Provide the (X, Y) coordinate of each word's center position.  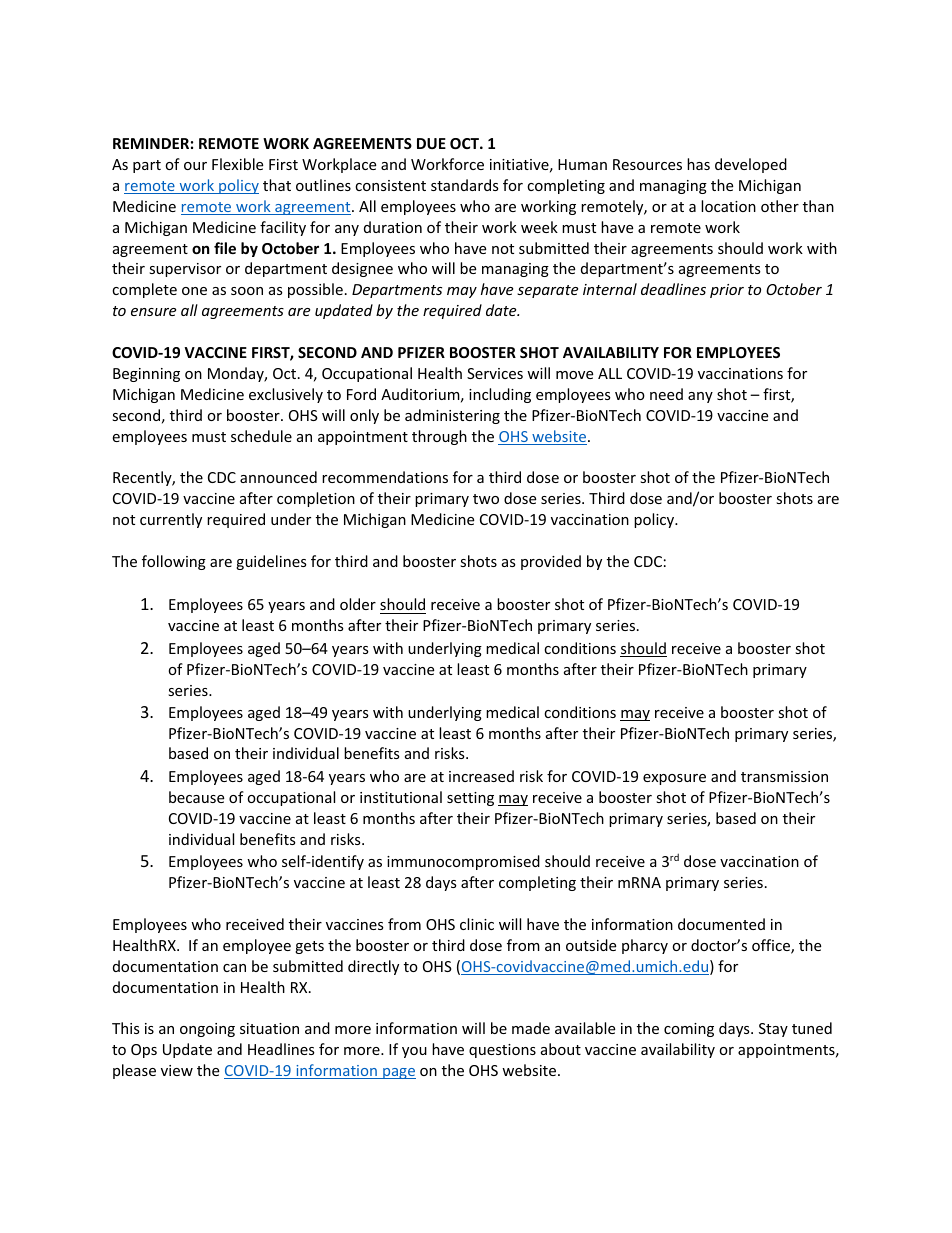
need (666, 394)
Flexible (237, 164)
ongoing (207, 1030)
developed (751, 165)
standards (465, 185)
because (196, 797)
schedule (261, 436)
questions (502, 1051)
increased (481, 776)
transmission (784, 776)
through (439, 437)
